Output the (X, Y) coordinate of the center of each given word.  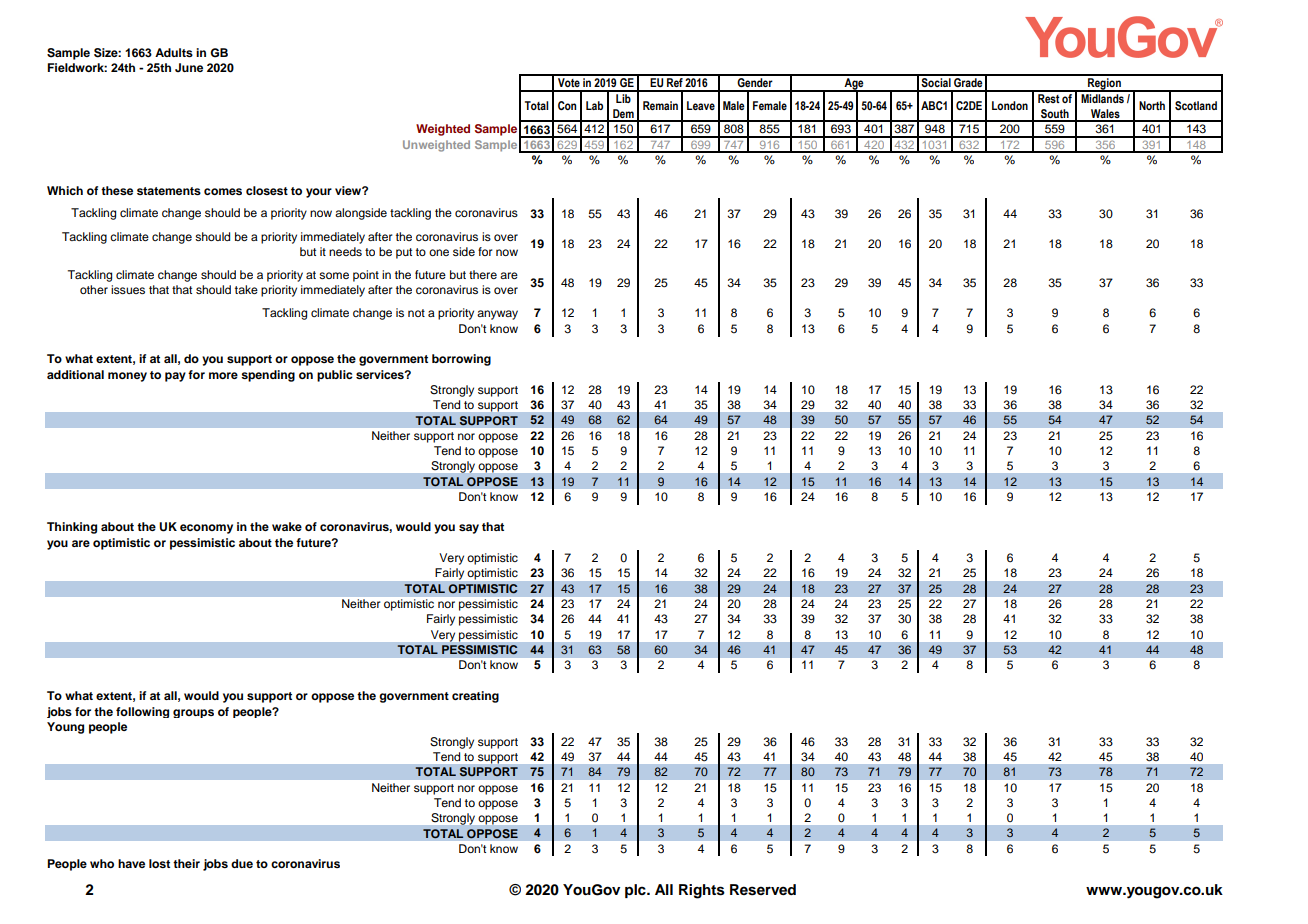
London (1010, 105)
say (469, 529)
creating (475, 697)
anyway (497, 315)
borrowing (461, 360)
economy (206, 529)
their (186, 863)
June (189, 67)
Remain (660, 105)
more (223, 375)
